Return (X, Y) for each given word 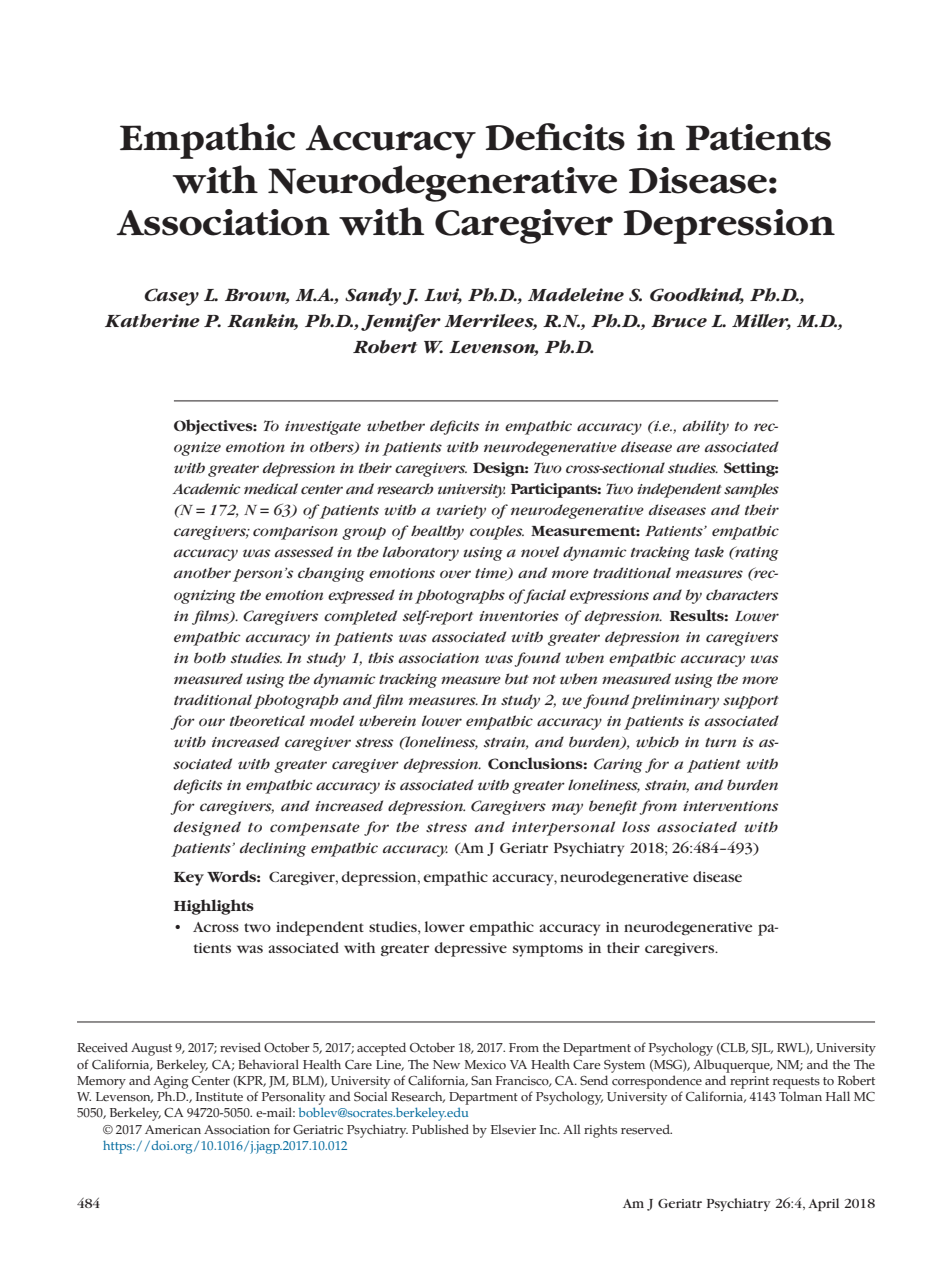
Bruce (679, 321)
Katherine (152, 321)
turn (720, 742)
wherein (387, 720)
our (212, 722)
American (173, 1130)
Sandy (374, 297)
